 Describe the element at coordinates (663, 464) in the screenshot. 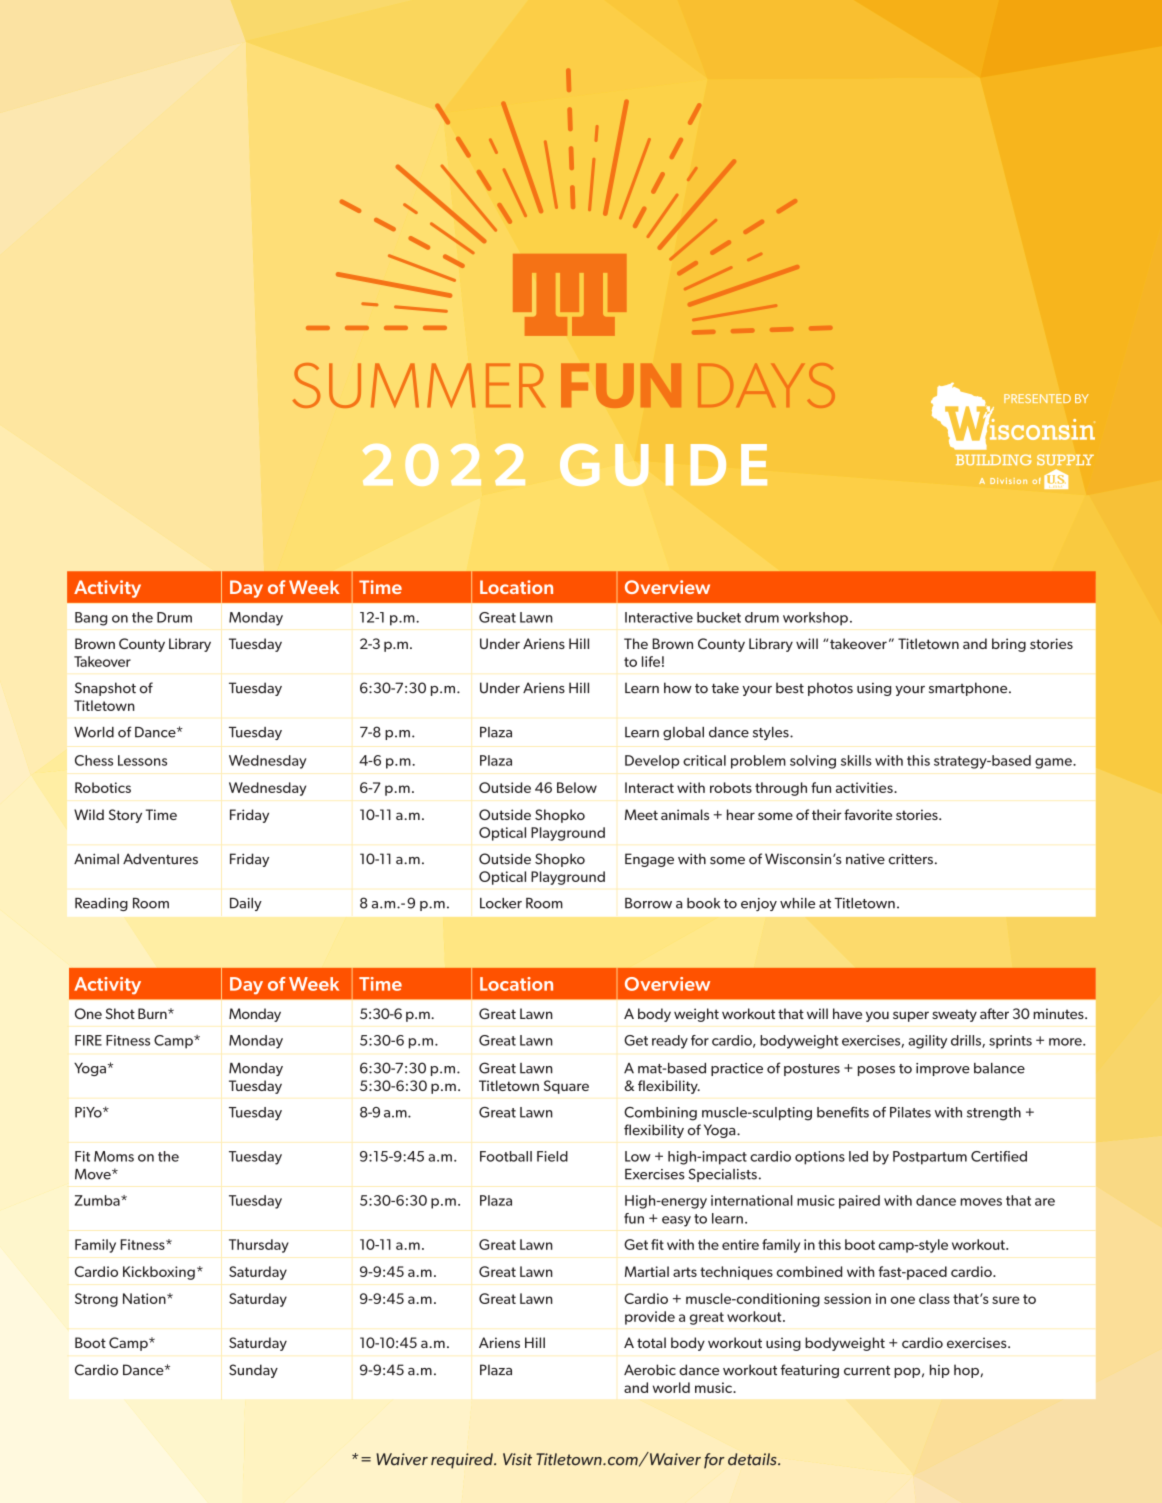

I see `GUIDE` at that location.
